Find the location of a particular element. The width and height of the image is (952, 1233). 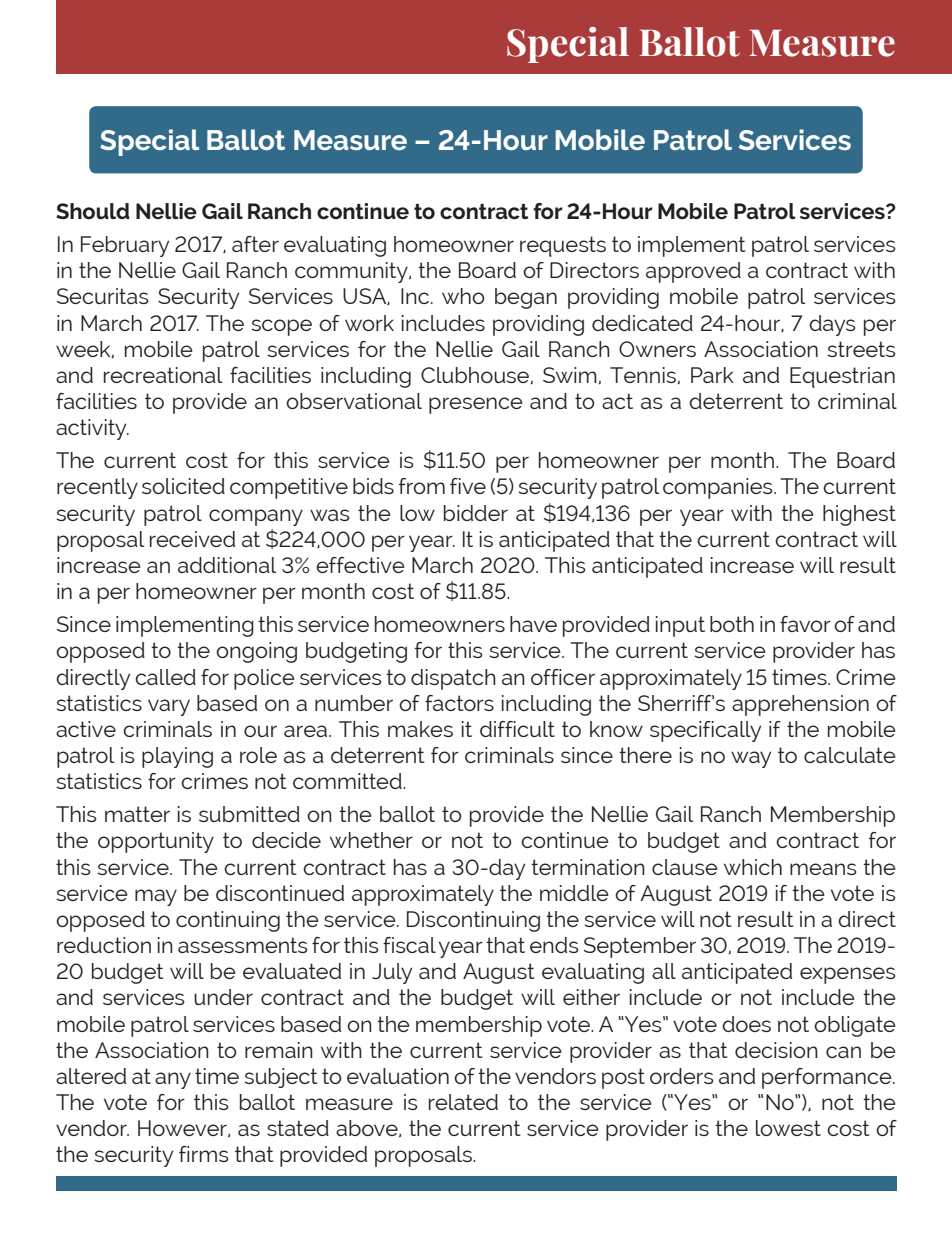

fiscal is located at coordinates (409, 945).
